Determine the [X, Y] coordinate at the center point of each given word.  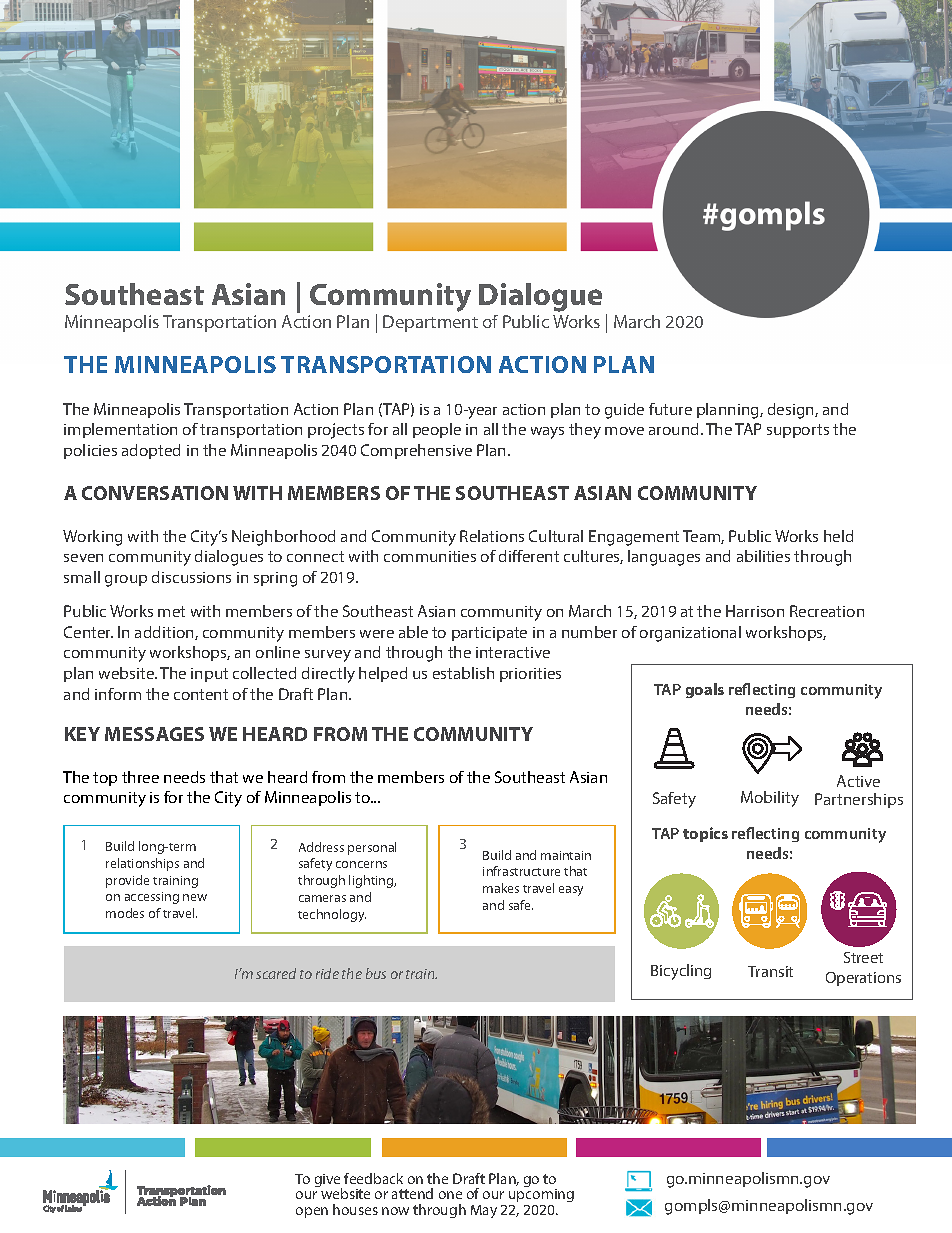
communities [430, 556]
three [140, 777]
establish [463, 673]
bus [376, 973]
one [450, 1195]
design [792, 411]
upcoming [541, 1195]
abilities [763, 556]
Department [430, 323]
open [312, 1212]
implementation [120, 430]
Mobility [770, 799]
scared [276, 973]
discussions [191, 577]
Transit [770, 971]
